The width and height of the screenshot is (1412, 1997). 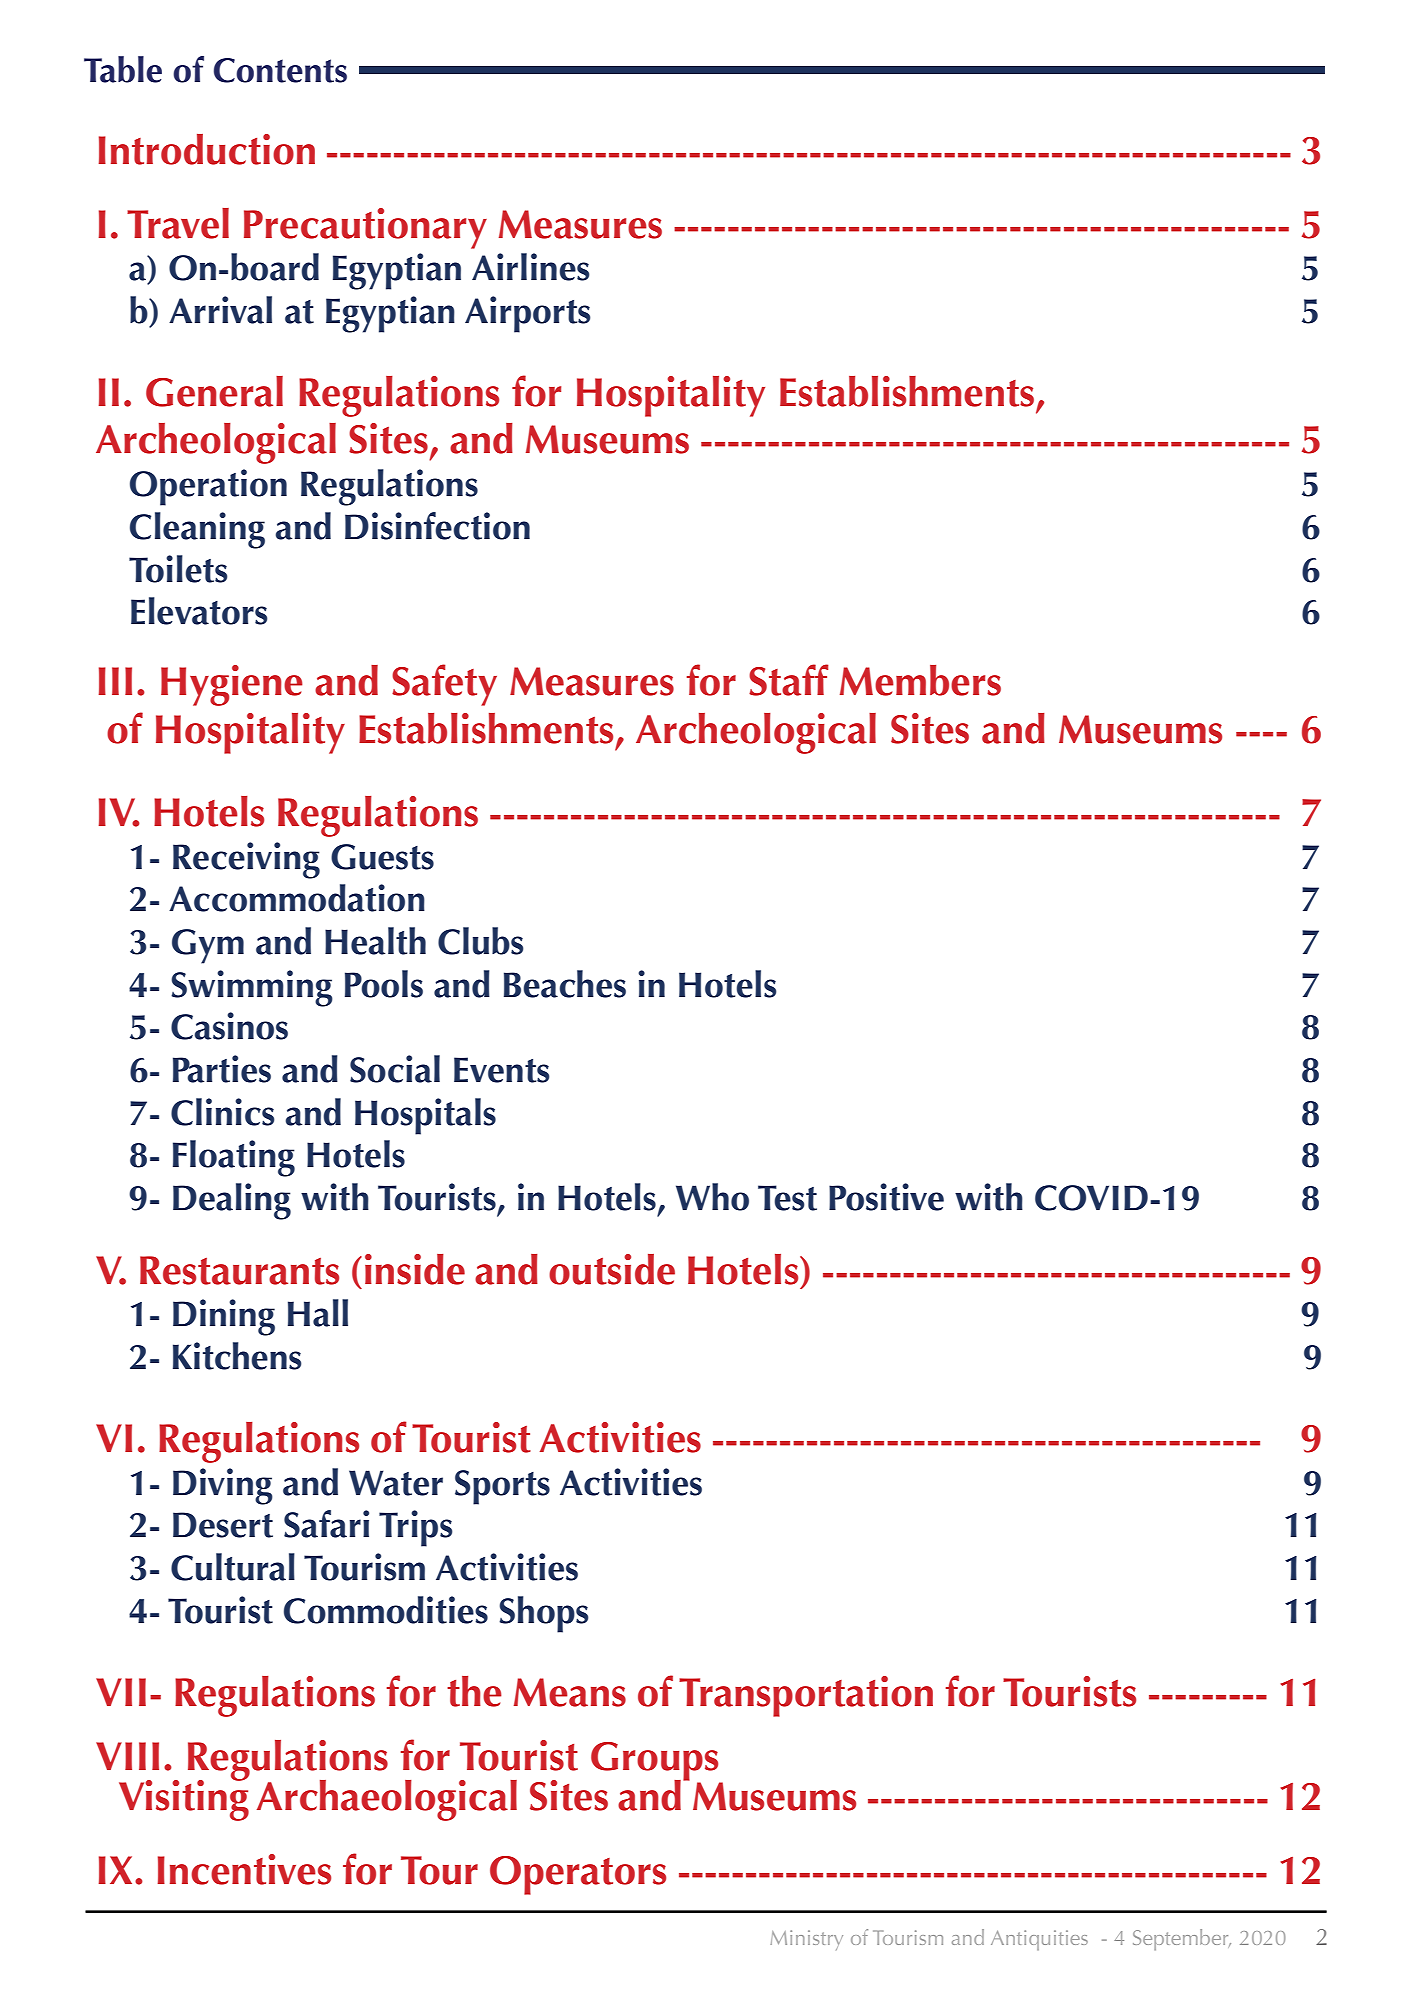 I want to click on Beaches, so click(x=565, y=984).
